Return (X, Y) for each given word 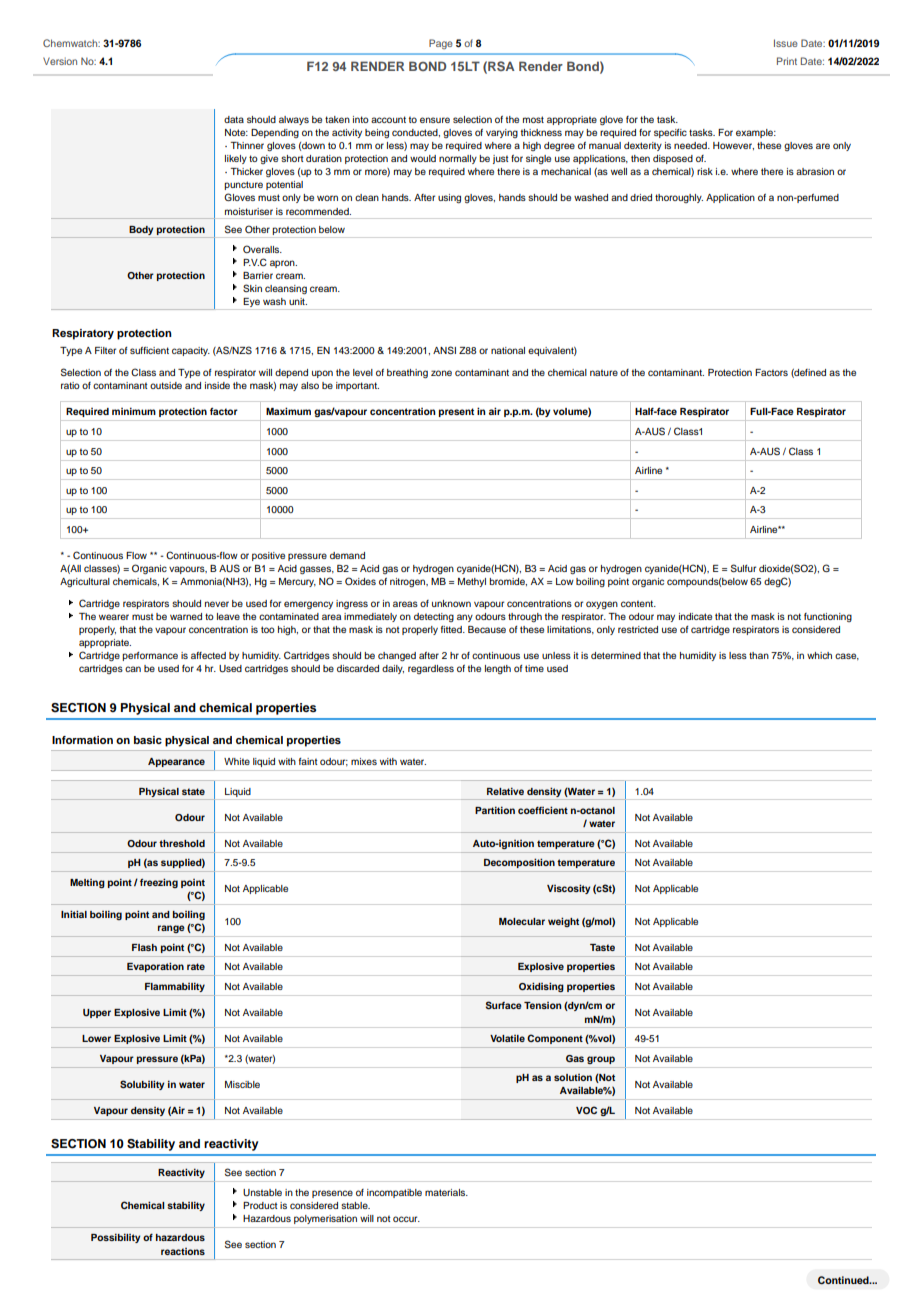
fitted (452, 629)
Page (441, 44)
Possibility (115, 1238)
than (759, 655)
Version (60, 61)
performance (150, 656)
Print (787, 61)
